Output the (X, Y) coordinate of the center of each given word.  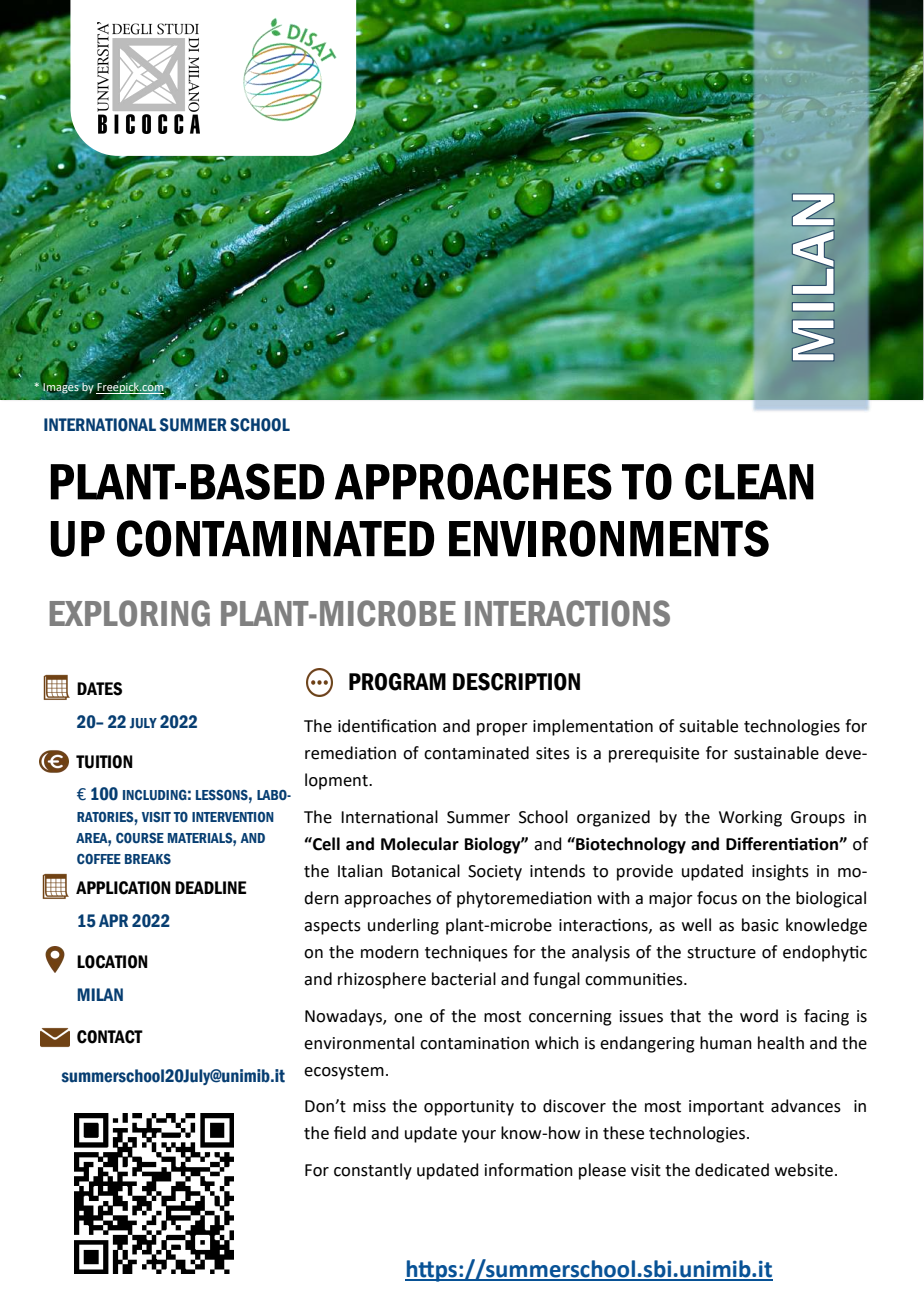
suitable (708, 726)
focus (717, 898)
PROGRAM (397, 682)
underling (403, 926)
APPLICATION (123, 888)
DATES (99, 689)
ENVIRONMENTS (609, 538)
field (350, 1133)
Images (62, 388)
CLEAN (749, 481)
